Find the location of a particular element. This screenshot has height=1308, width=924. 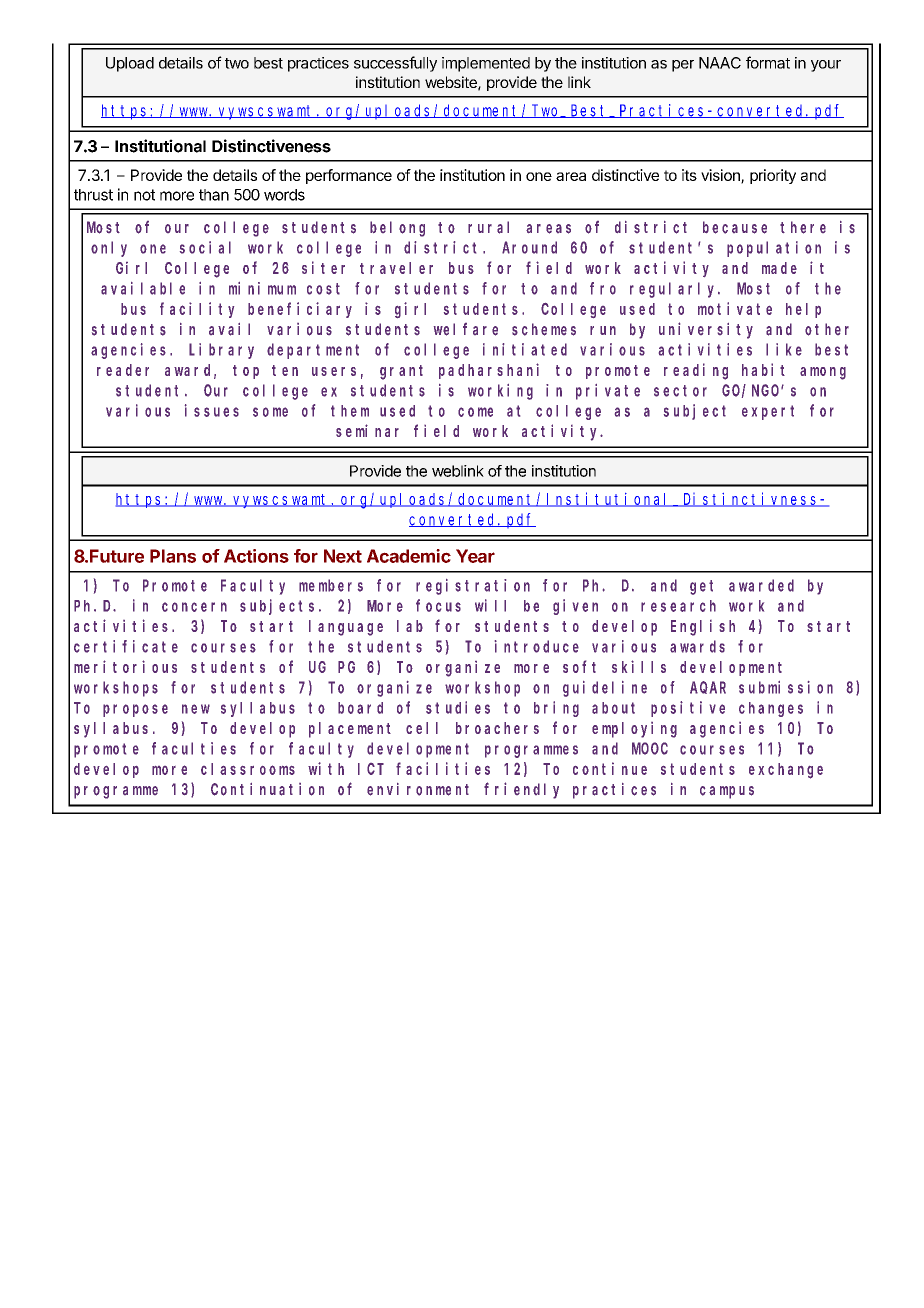

format is located at coordinates (768, 62).
